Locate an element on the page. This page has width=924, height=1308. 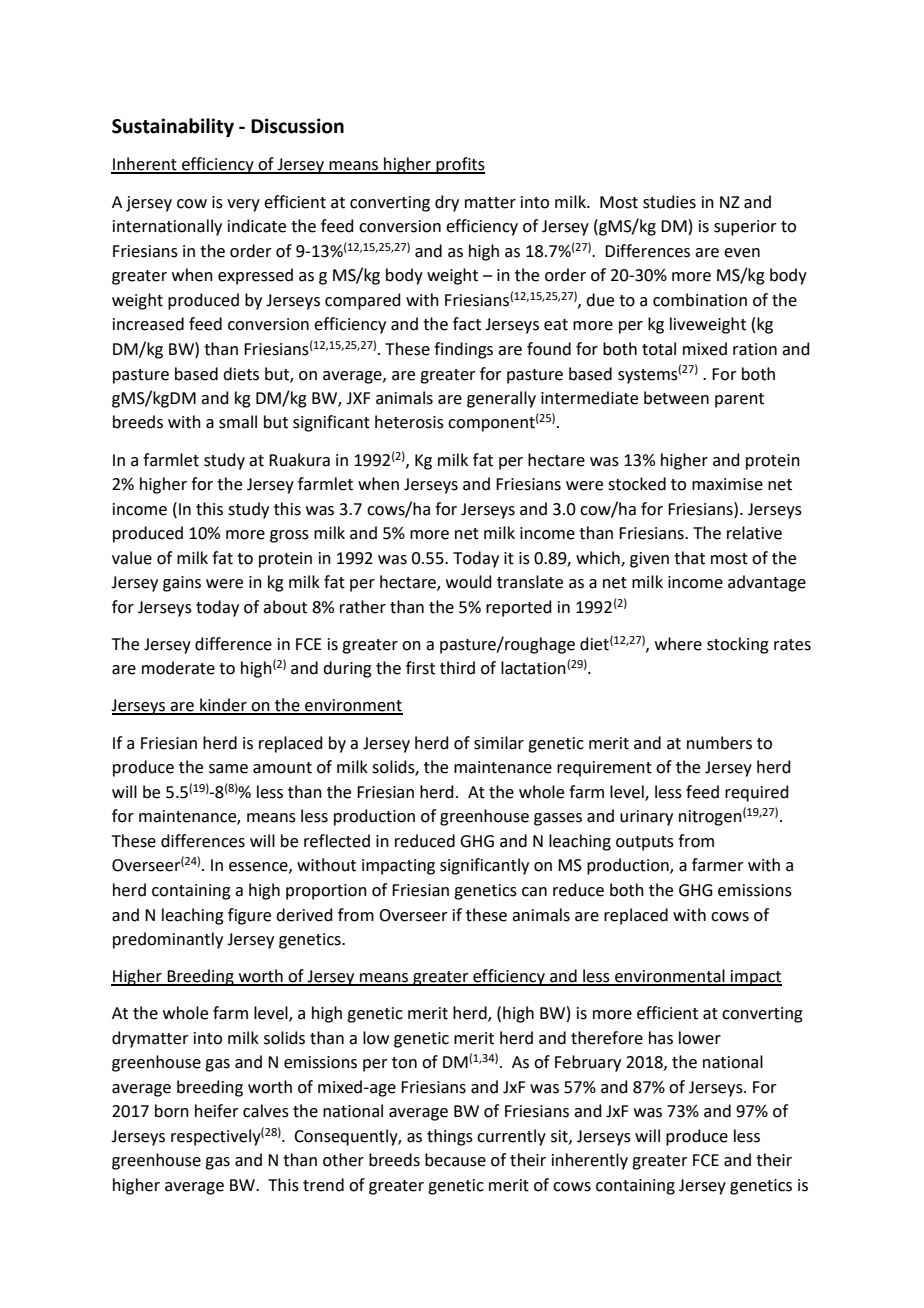
outputs is located at coordinates (645, 843).
